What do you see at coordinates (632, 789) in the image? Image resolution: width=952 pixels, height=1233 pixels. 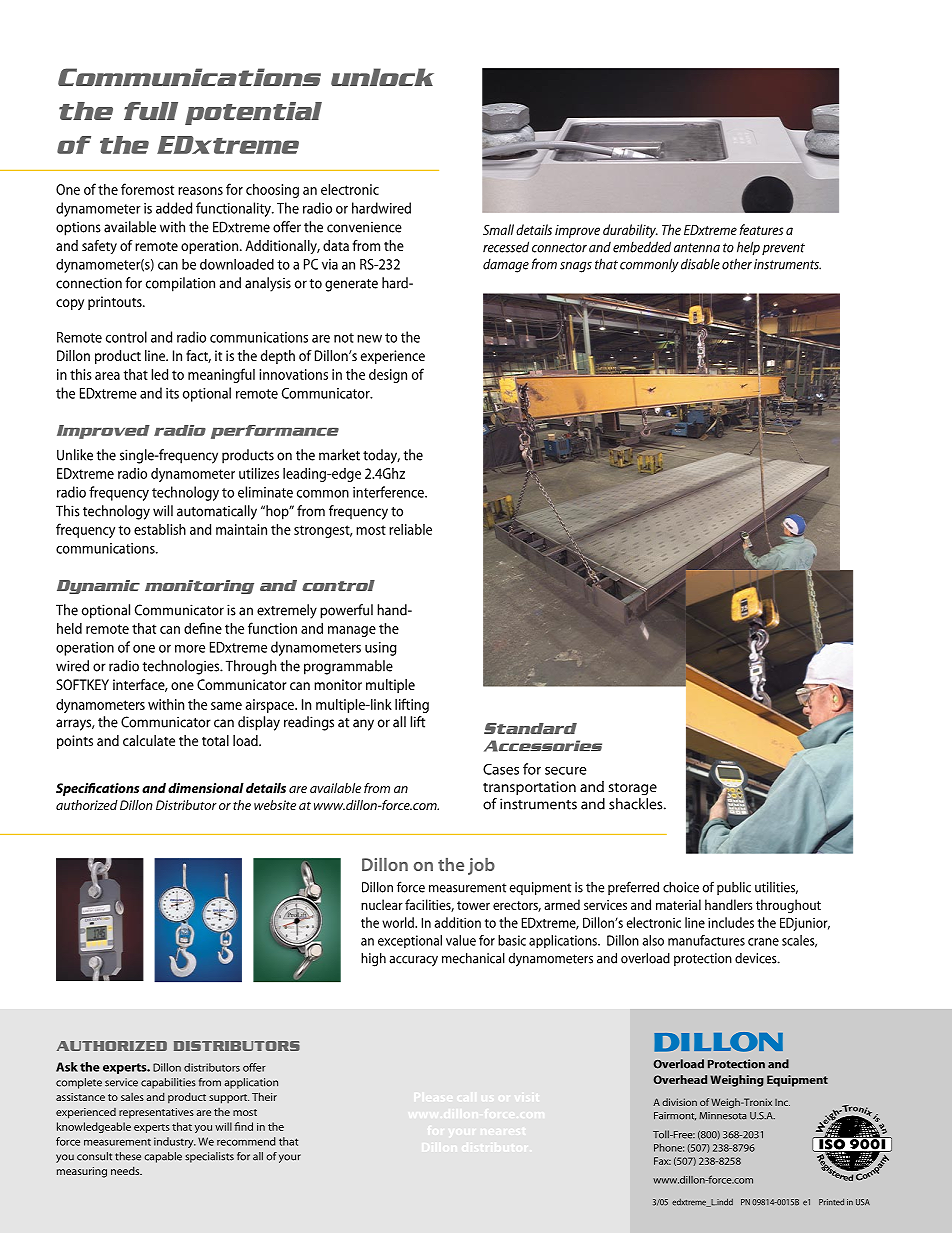 I see `storage` at bounding box center [632, 789].
